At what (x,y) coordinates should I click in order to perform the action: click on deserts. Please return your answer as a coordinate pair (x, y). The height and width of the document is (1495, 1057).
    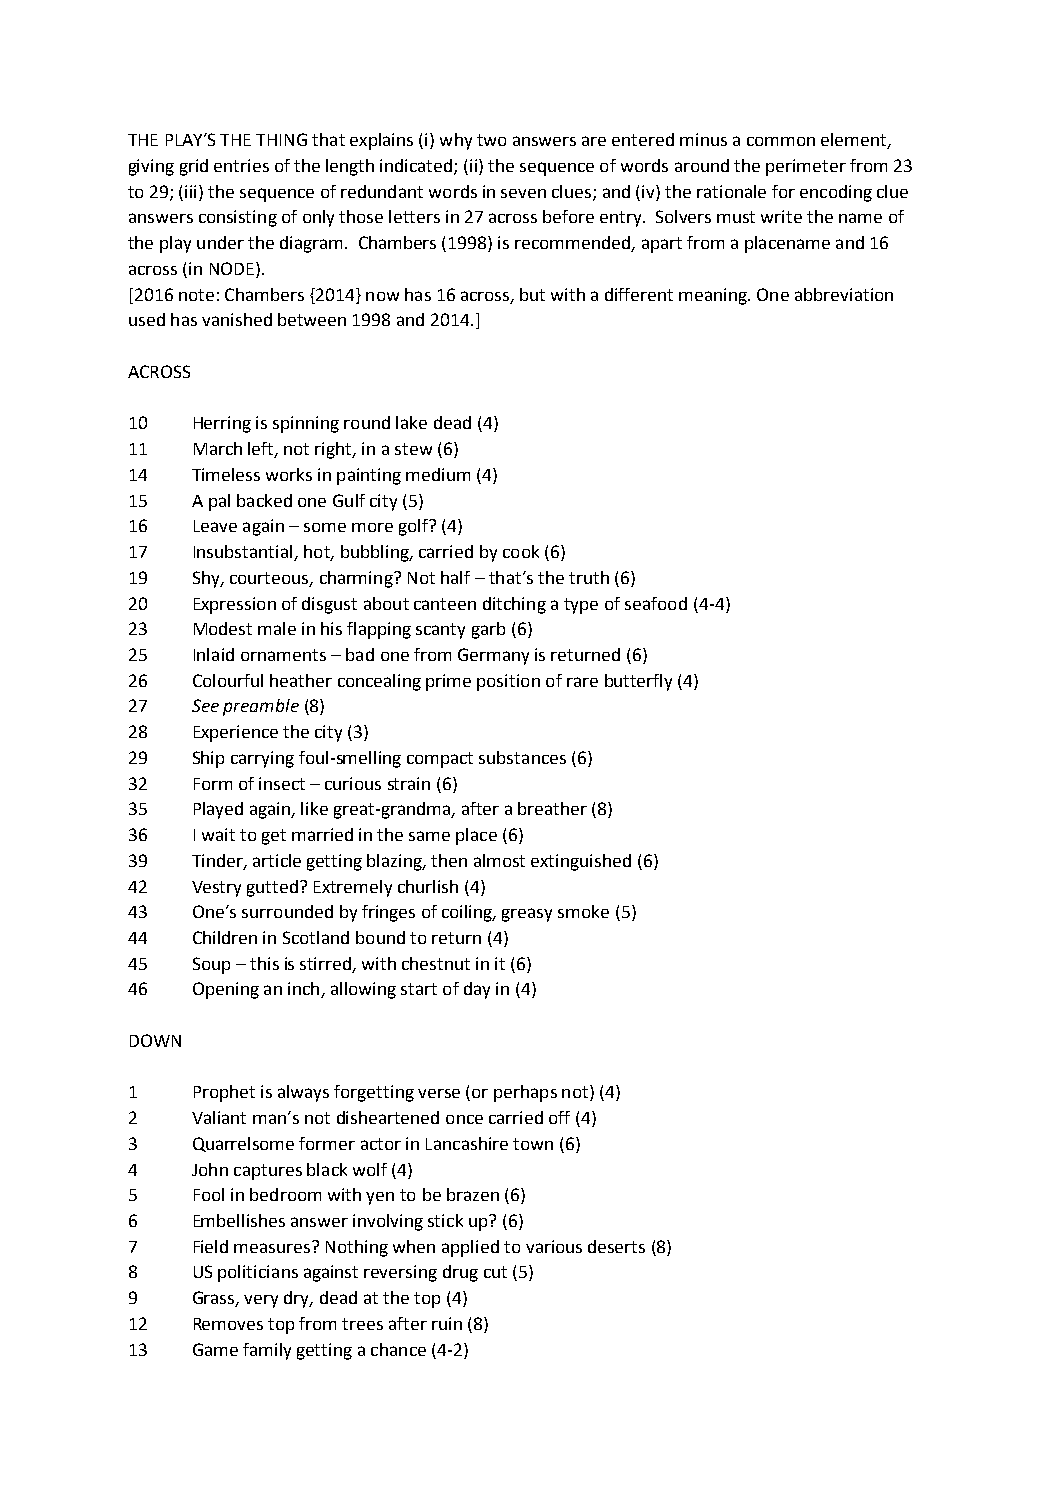
    Looking at the image, I should click on (616, 1246).
